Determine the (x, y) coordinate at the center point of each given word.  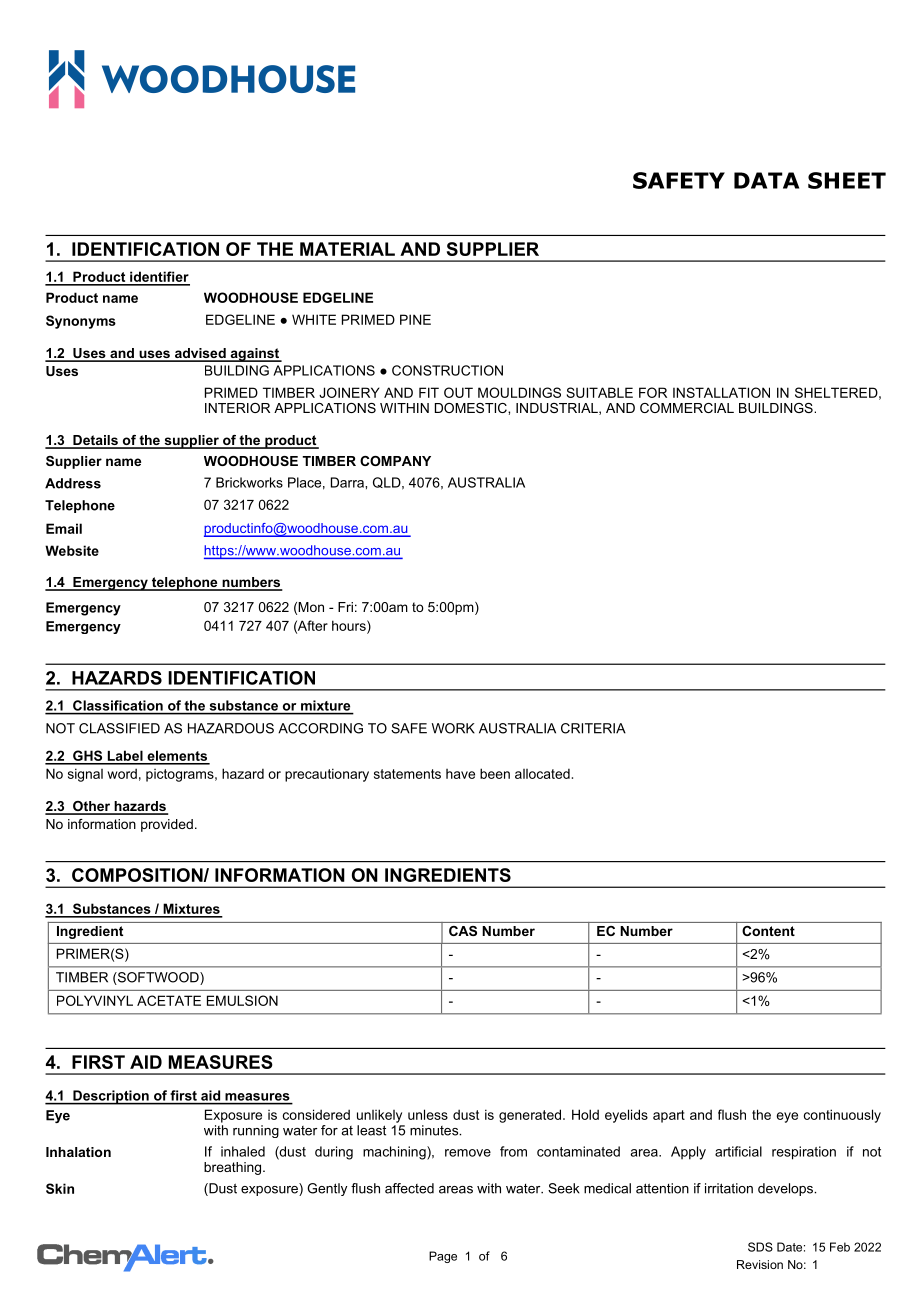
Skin (60, 1188)
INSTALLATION (721, 392)
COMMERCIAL (687, 408)
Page (443, 1257)
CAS (463, 931)
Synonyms (81, 322)
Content (768, 931)
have (460, 774)
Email (64, 528)
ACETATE (169, 1000)
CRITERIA (593, 728)
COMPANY (395, 461)
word (122, 773)
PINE (415, 319)
